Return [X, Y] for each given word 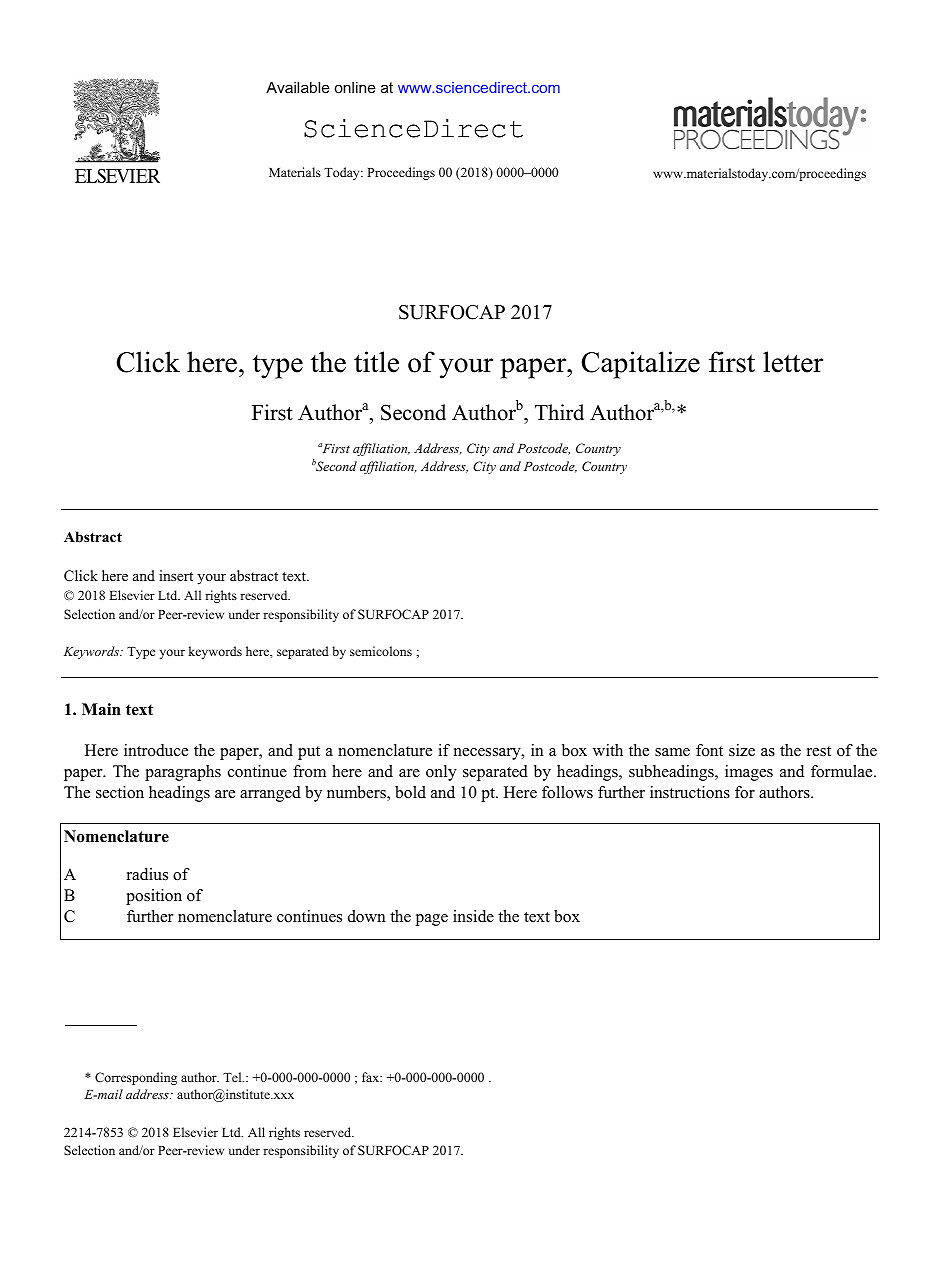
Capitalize [641, 365]
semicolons [381, 651]
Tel [233, 1077]
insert [176, 575]
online [355, 87]
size [742, 750]
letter [793, 362]
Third [559, 412]
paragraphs [183, 773]
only [441, 773]
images [749, 773]
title [376, 362]
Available [298, 87]
